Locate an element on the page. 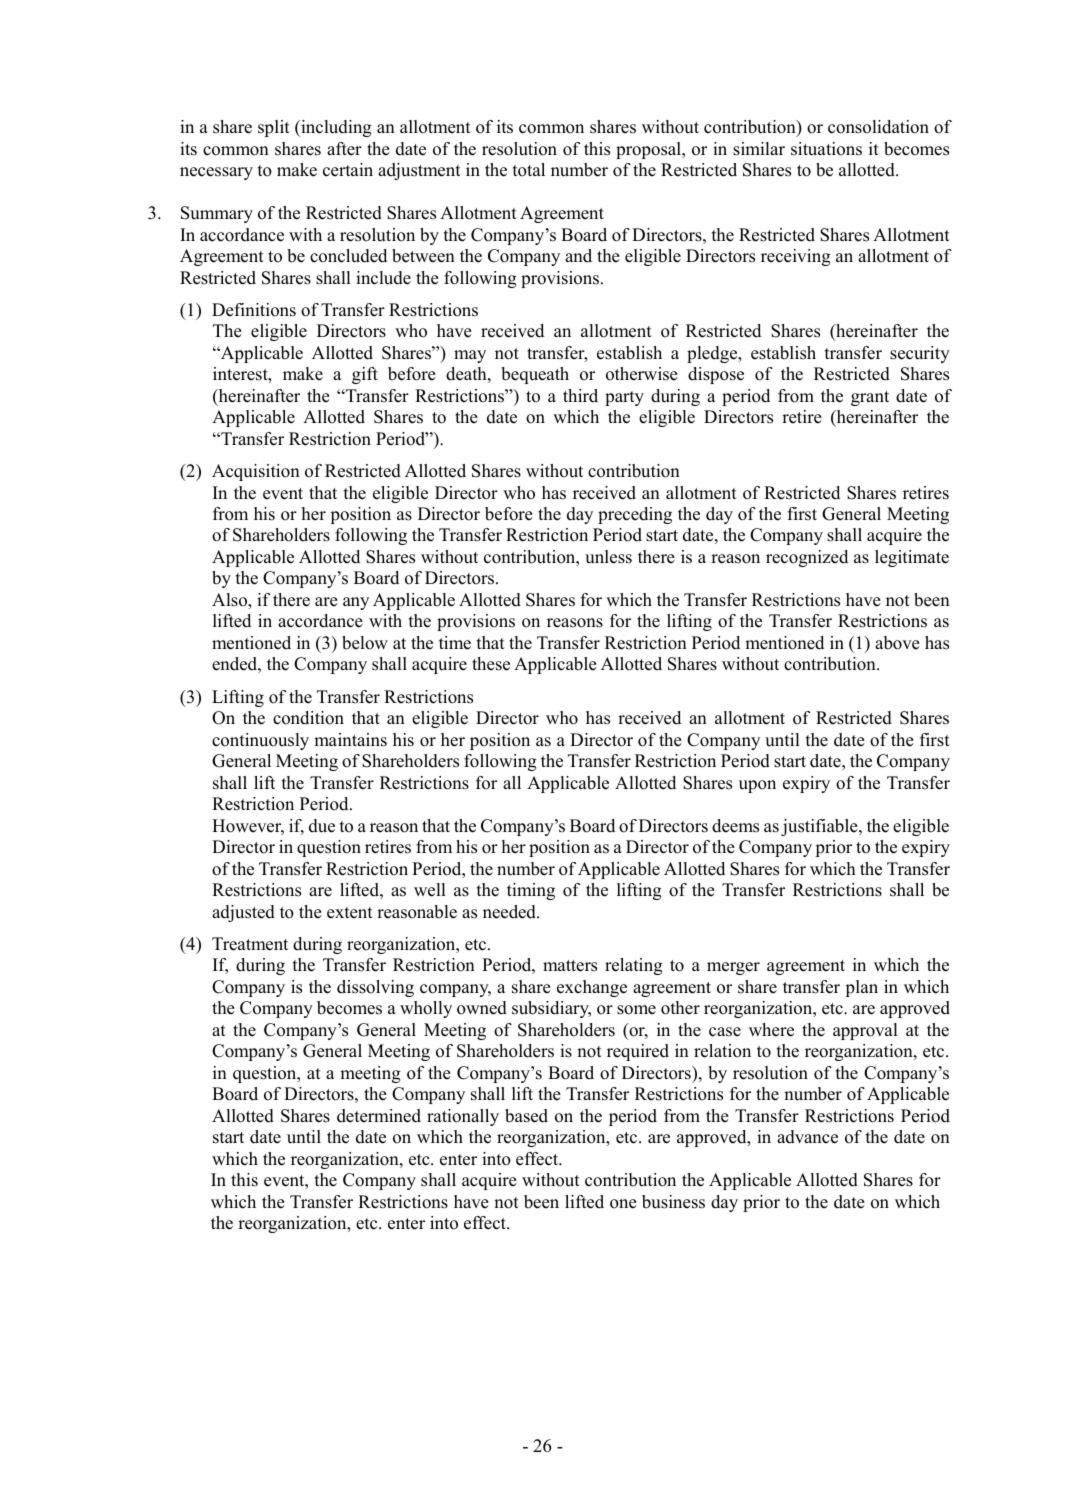 The height and width of the page is (1508, 1066). situations is located at coordinates (826, 149).
